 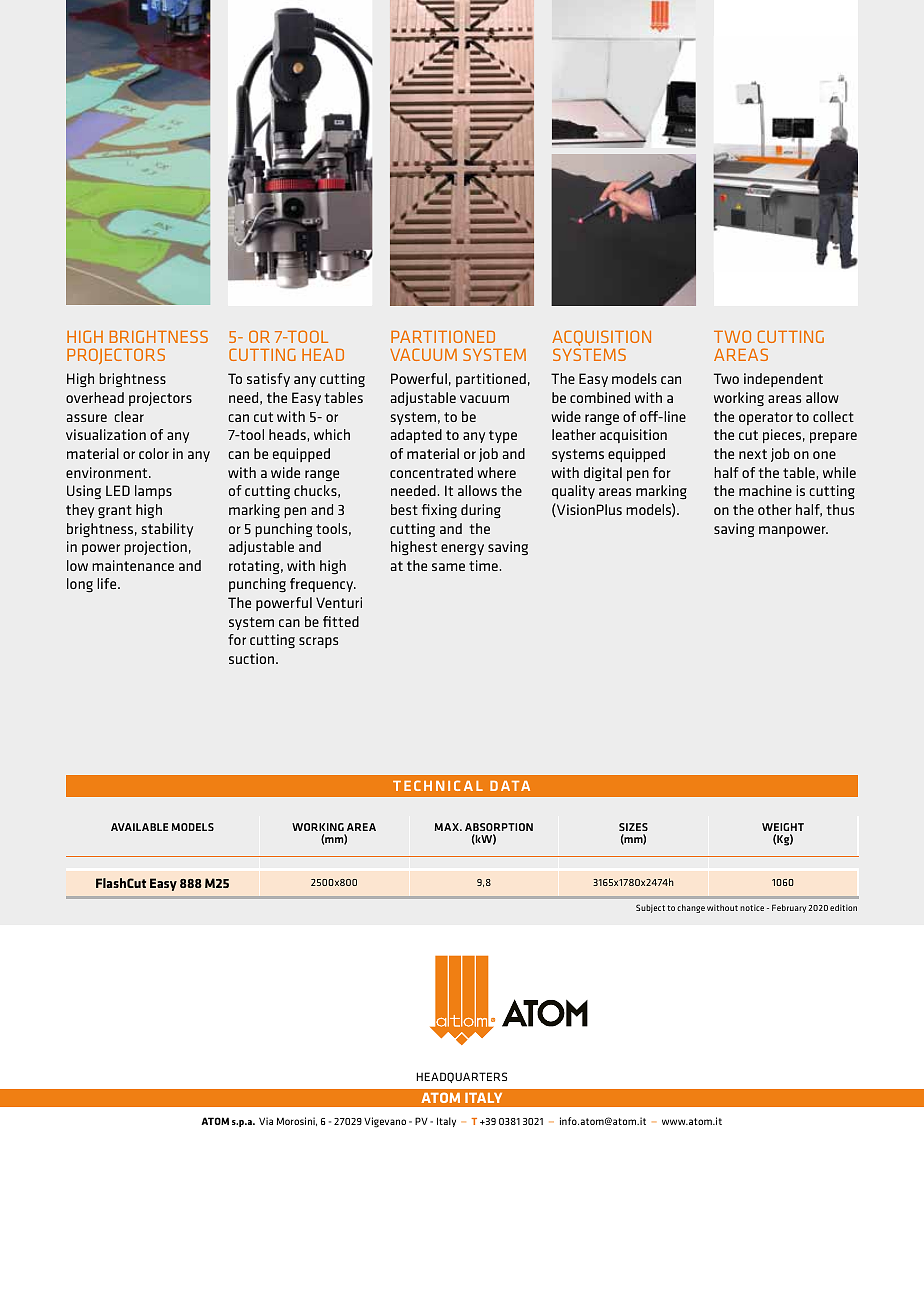 I want to click on change, so click(x=691, y=908).
